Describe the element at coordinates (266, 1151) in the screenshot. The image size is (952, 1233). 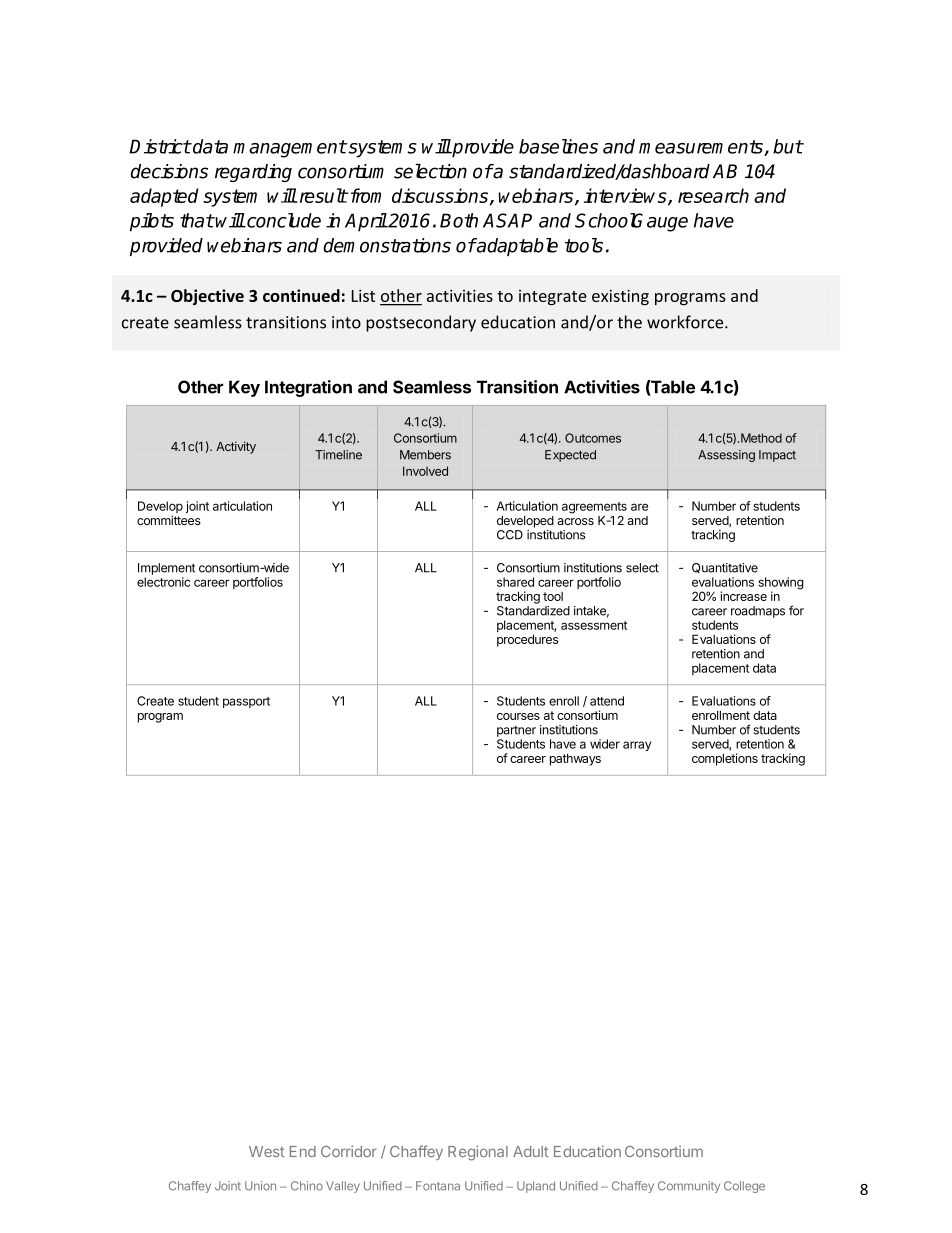
I see `West` at that location.
